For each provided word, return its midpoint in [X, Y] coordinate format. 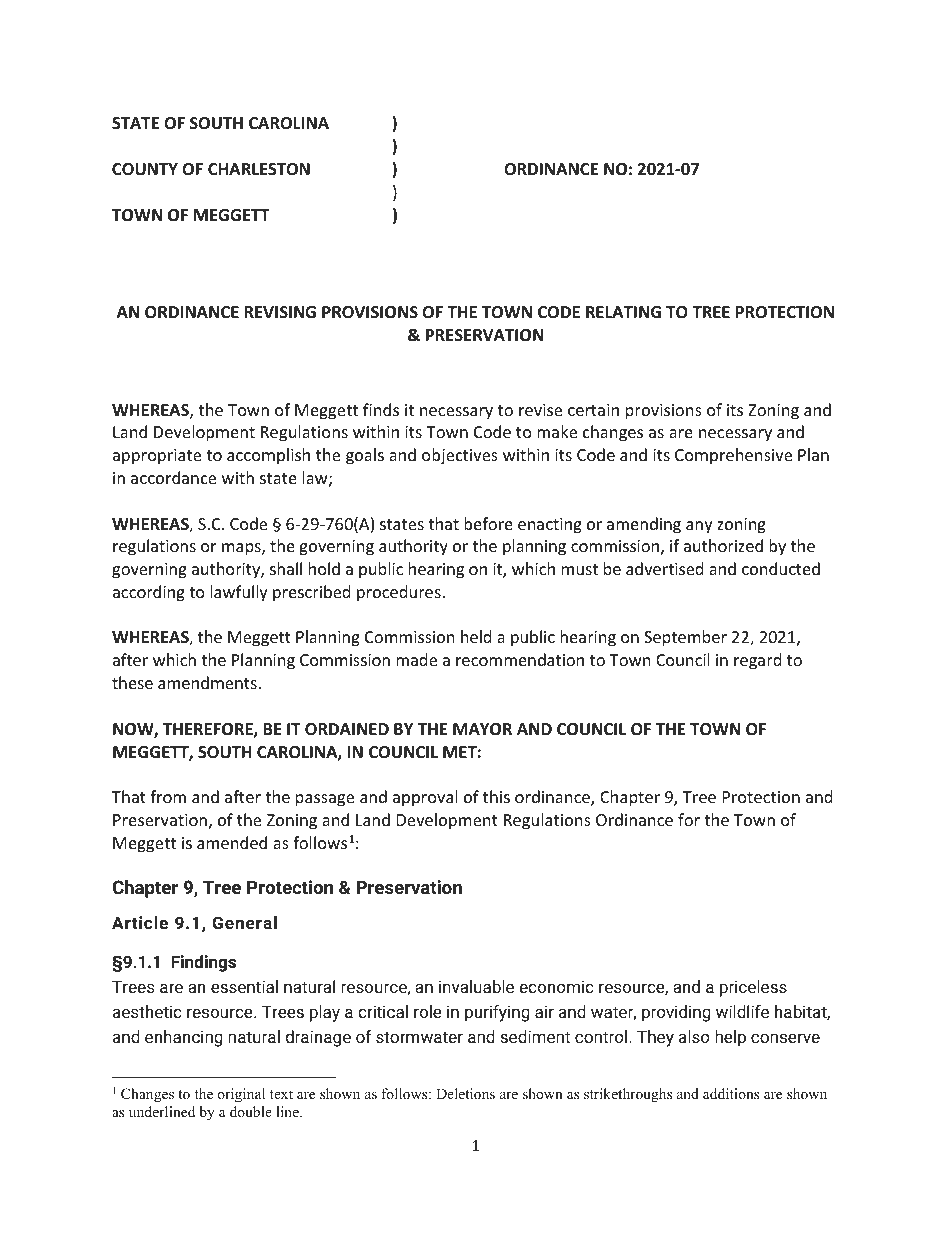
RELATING [623, 312]
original [241, 1095]
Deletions [465, 1093]
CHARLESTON [259, 169]
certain [593, 410]
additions [731, 1093]
